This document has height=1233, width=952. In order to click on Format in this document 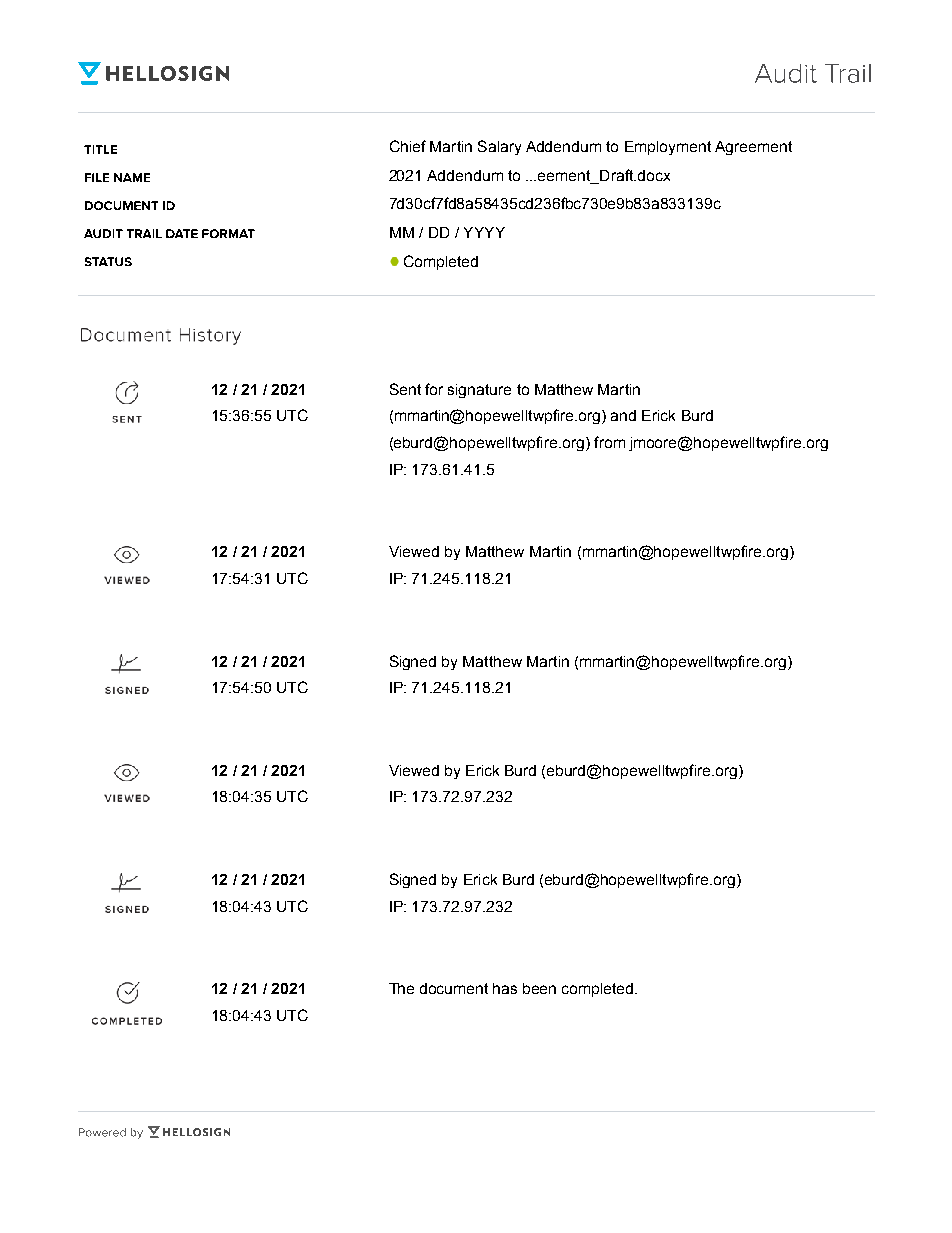, I will do `click(228, 233)`.
